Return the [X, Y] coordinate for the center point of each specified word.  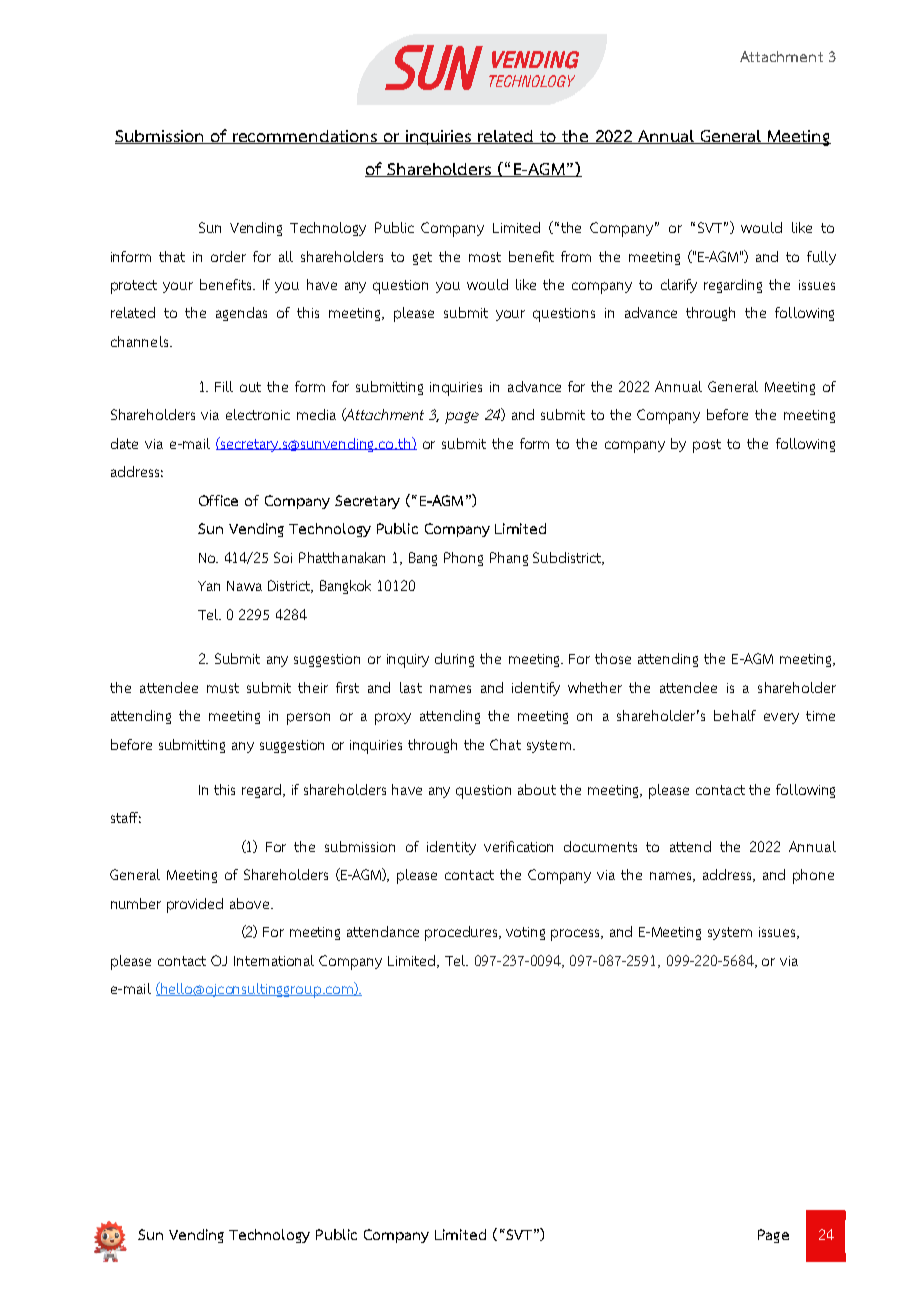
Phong [463, 559]
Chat [505, 744]
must [223, 688]
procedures [462, 933]
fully [821, 258]
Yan [209, 586]
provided [195, 905]
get [422, 258]
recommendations [305, 137]
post [707, 446]
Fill [224, 386]
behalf [735, 715]
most [485, 257]
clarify [679, 286]
